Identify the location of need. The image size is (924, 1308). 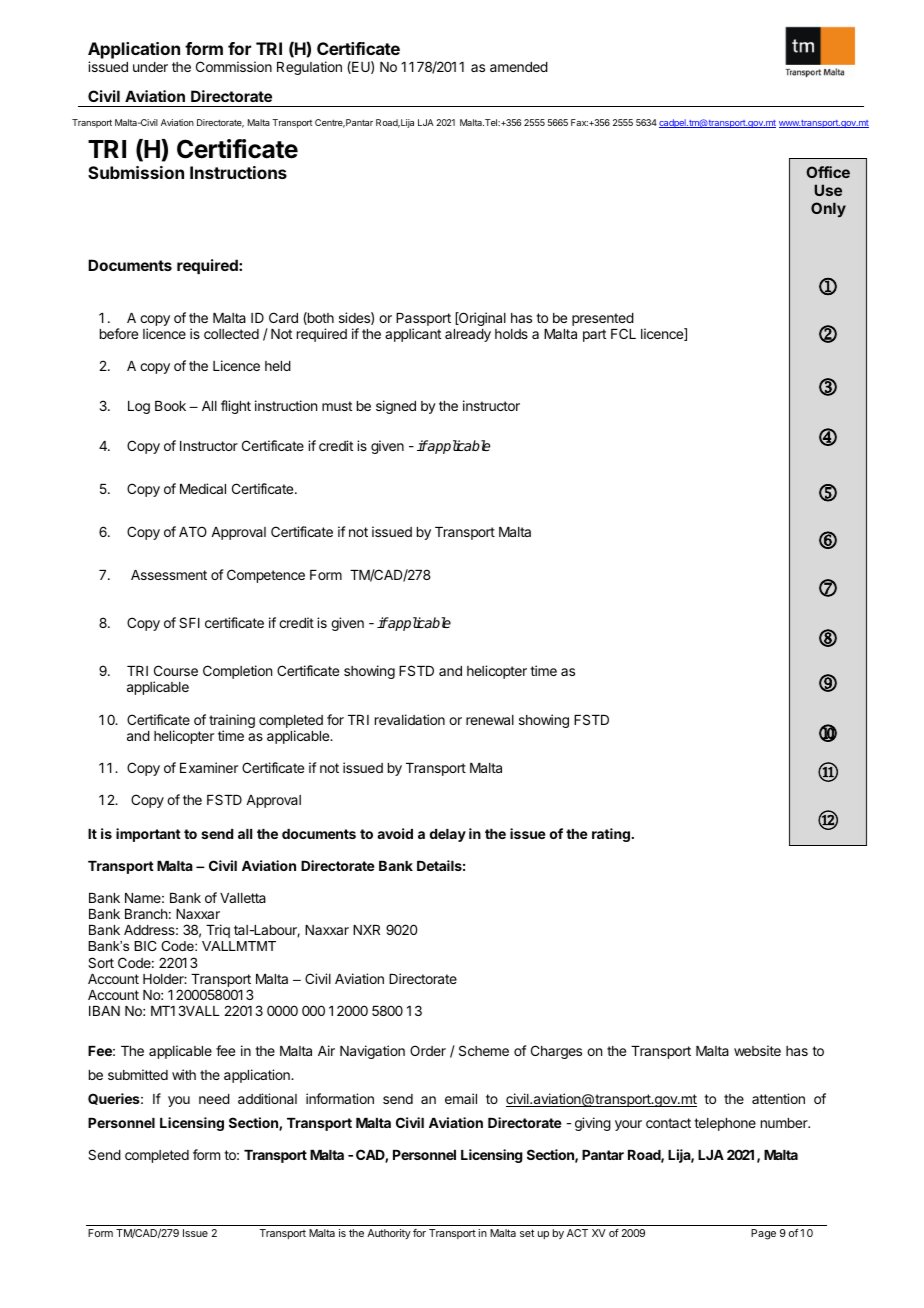
(214, 1099).
